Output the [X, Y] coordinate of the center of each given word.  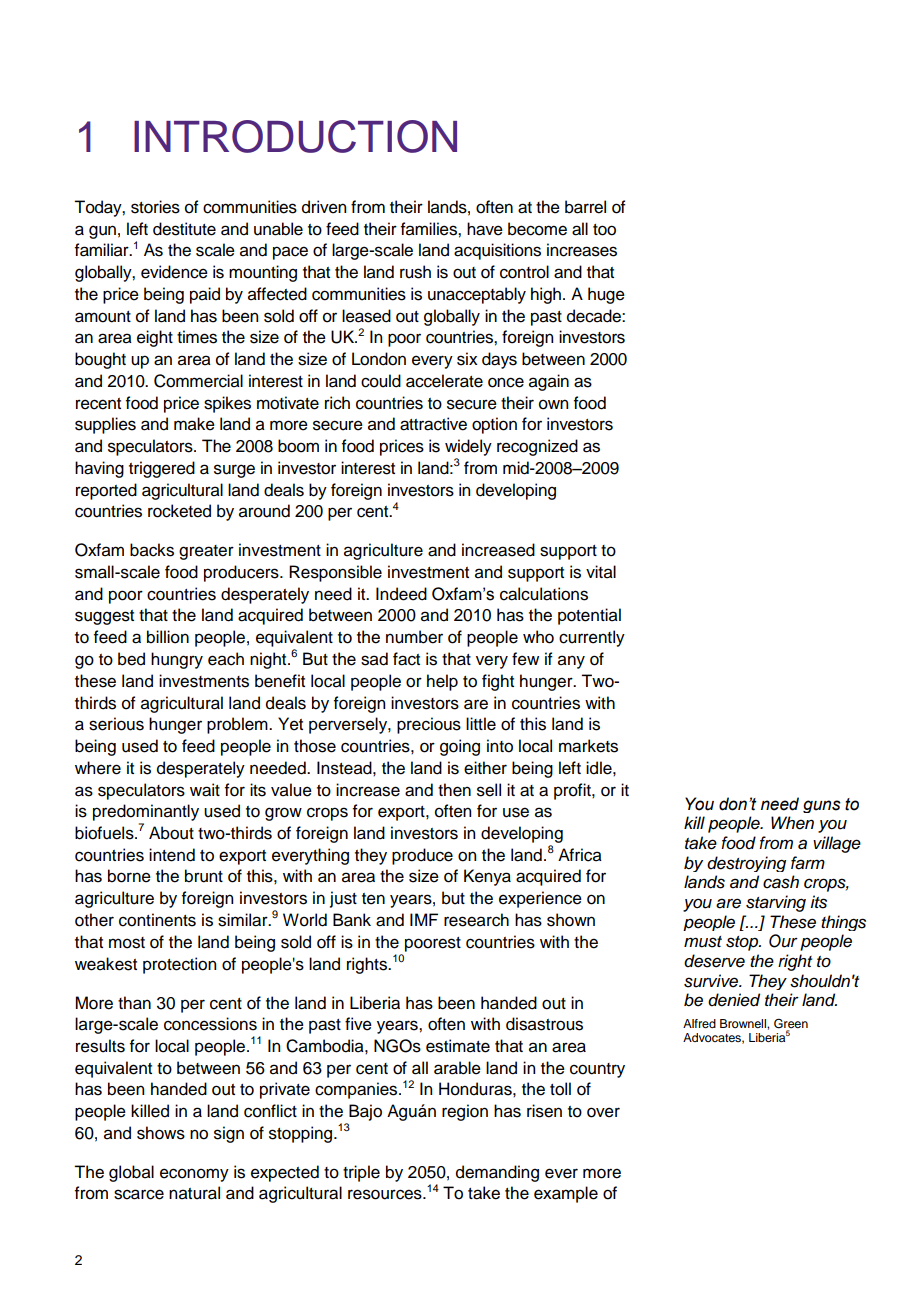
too [604, 230]
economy [194, 1175]
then [454, 790]
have [485, 229]
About [171, 833]
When [792, 823]
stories [155, 207]
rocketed [179, 511]
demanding [497, 1173]
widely [468, 447]
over [603, 1112]
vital [601, 572]
